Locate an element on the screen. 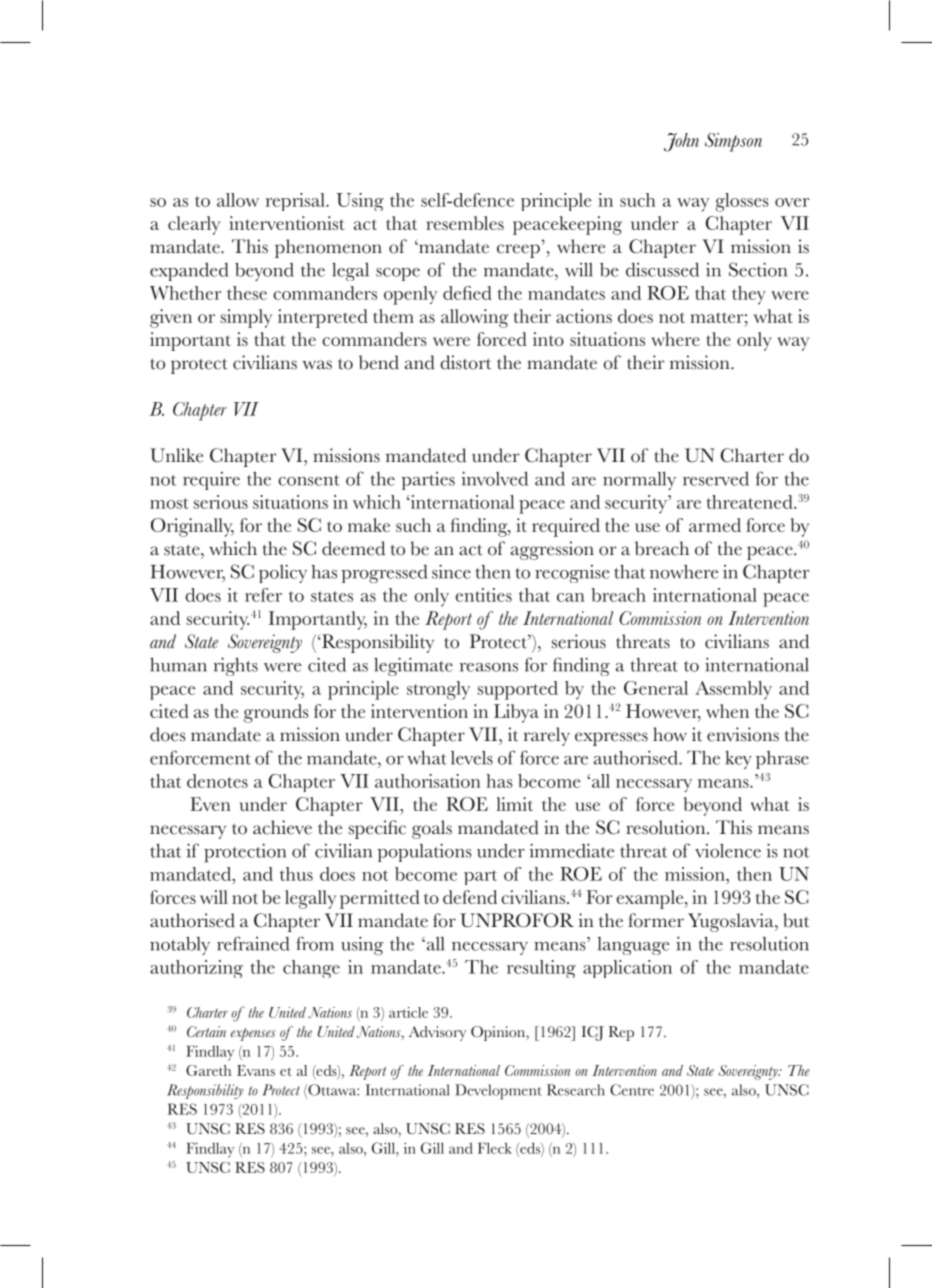  Simpson is located at coordinates (733, 142).
